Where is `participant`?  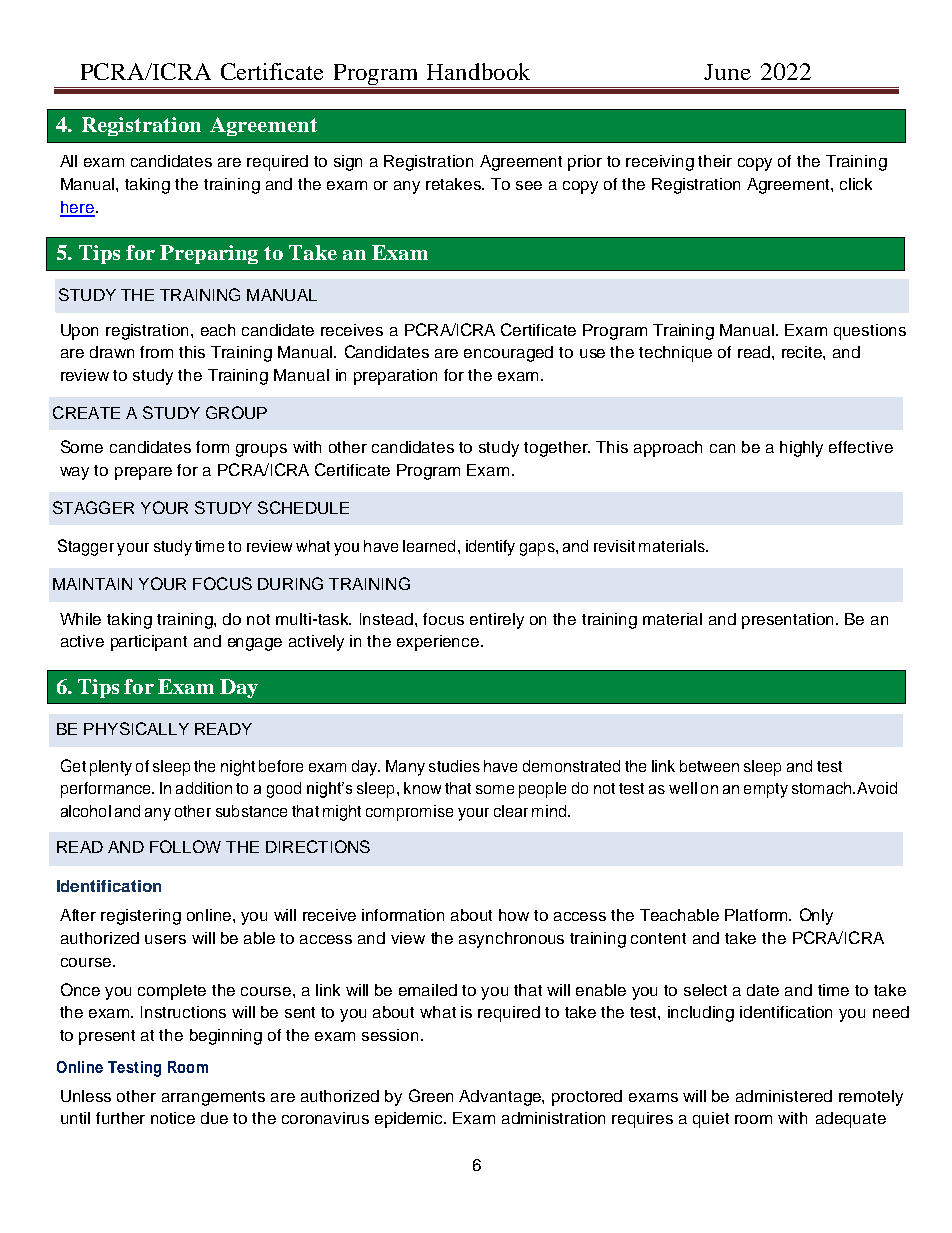
participant is located at coordinates (149, 643).
